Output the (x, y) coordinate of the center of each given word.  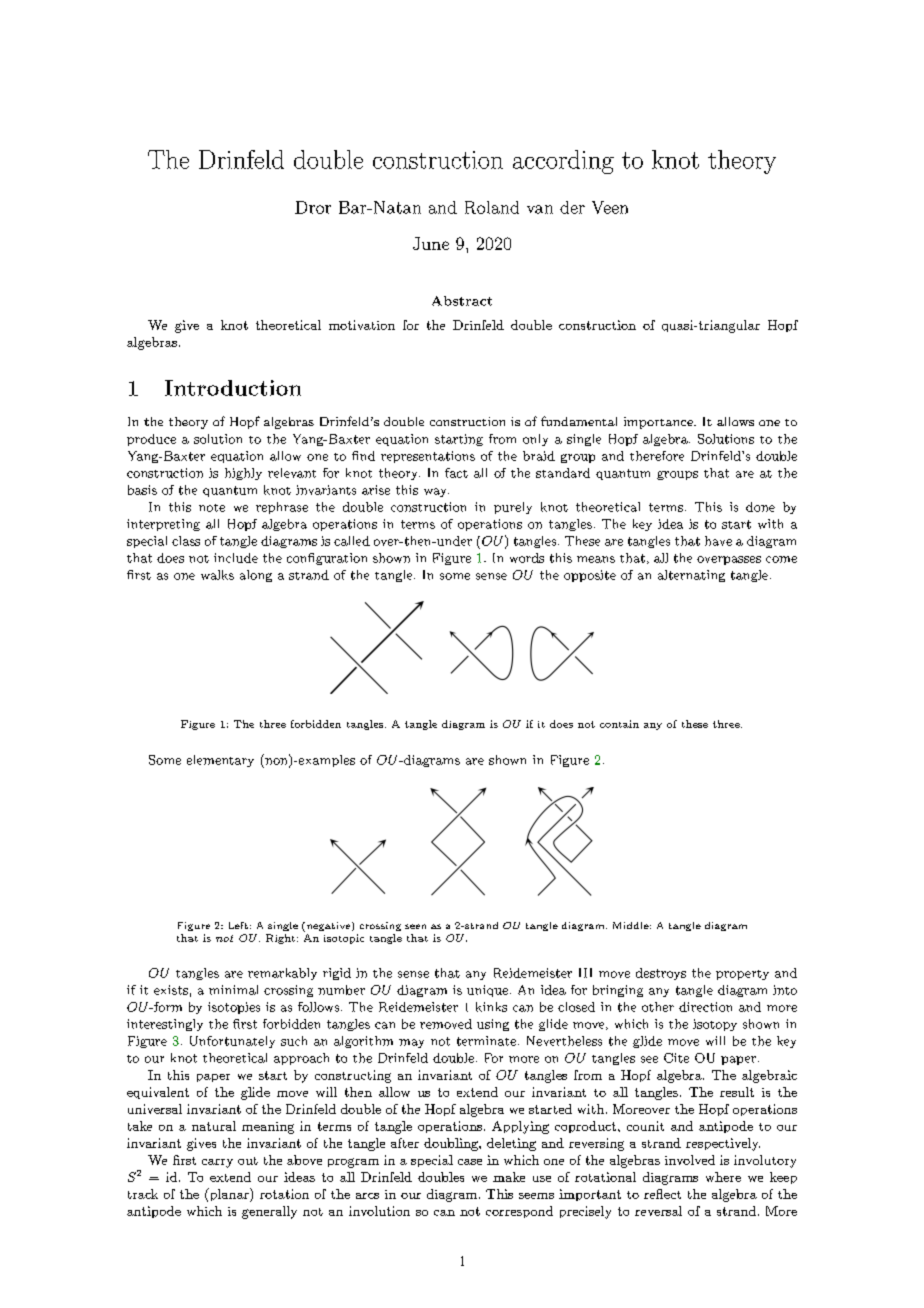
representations (428, 457)
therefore (657, 456)
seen (415, 926)
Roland (492, 207)
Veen (610, 207)
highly (243, 474)
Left (238, 925)
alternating (691, 576)
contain (619, 724)
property (742, 975)
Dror (313, 207)
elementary (220, 761)
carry (217, 1163)
